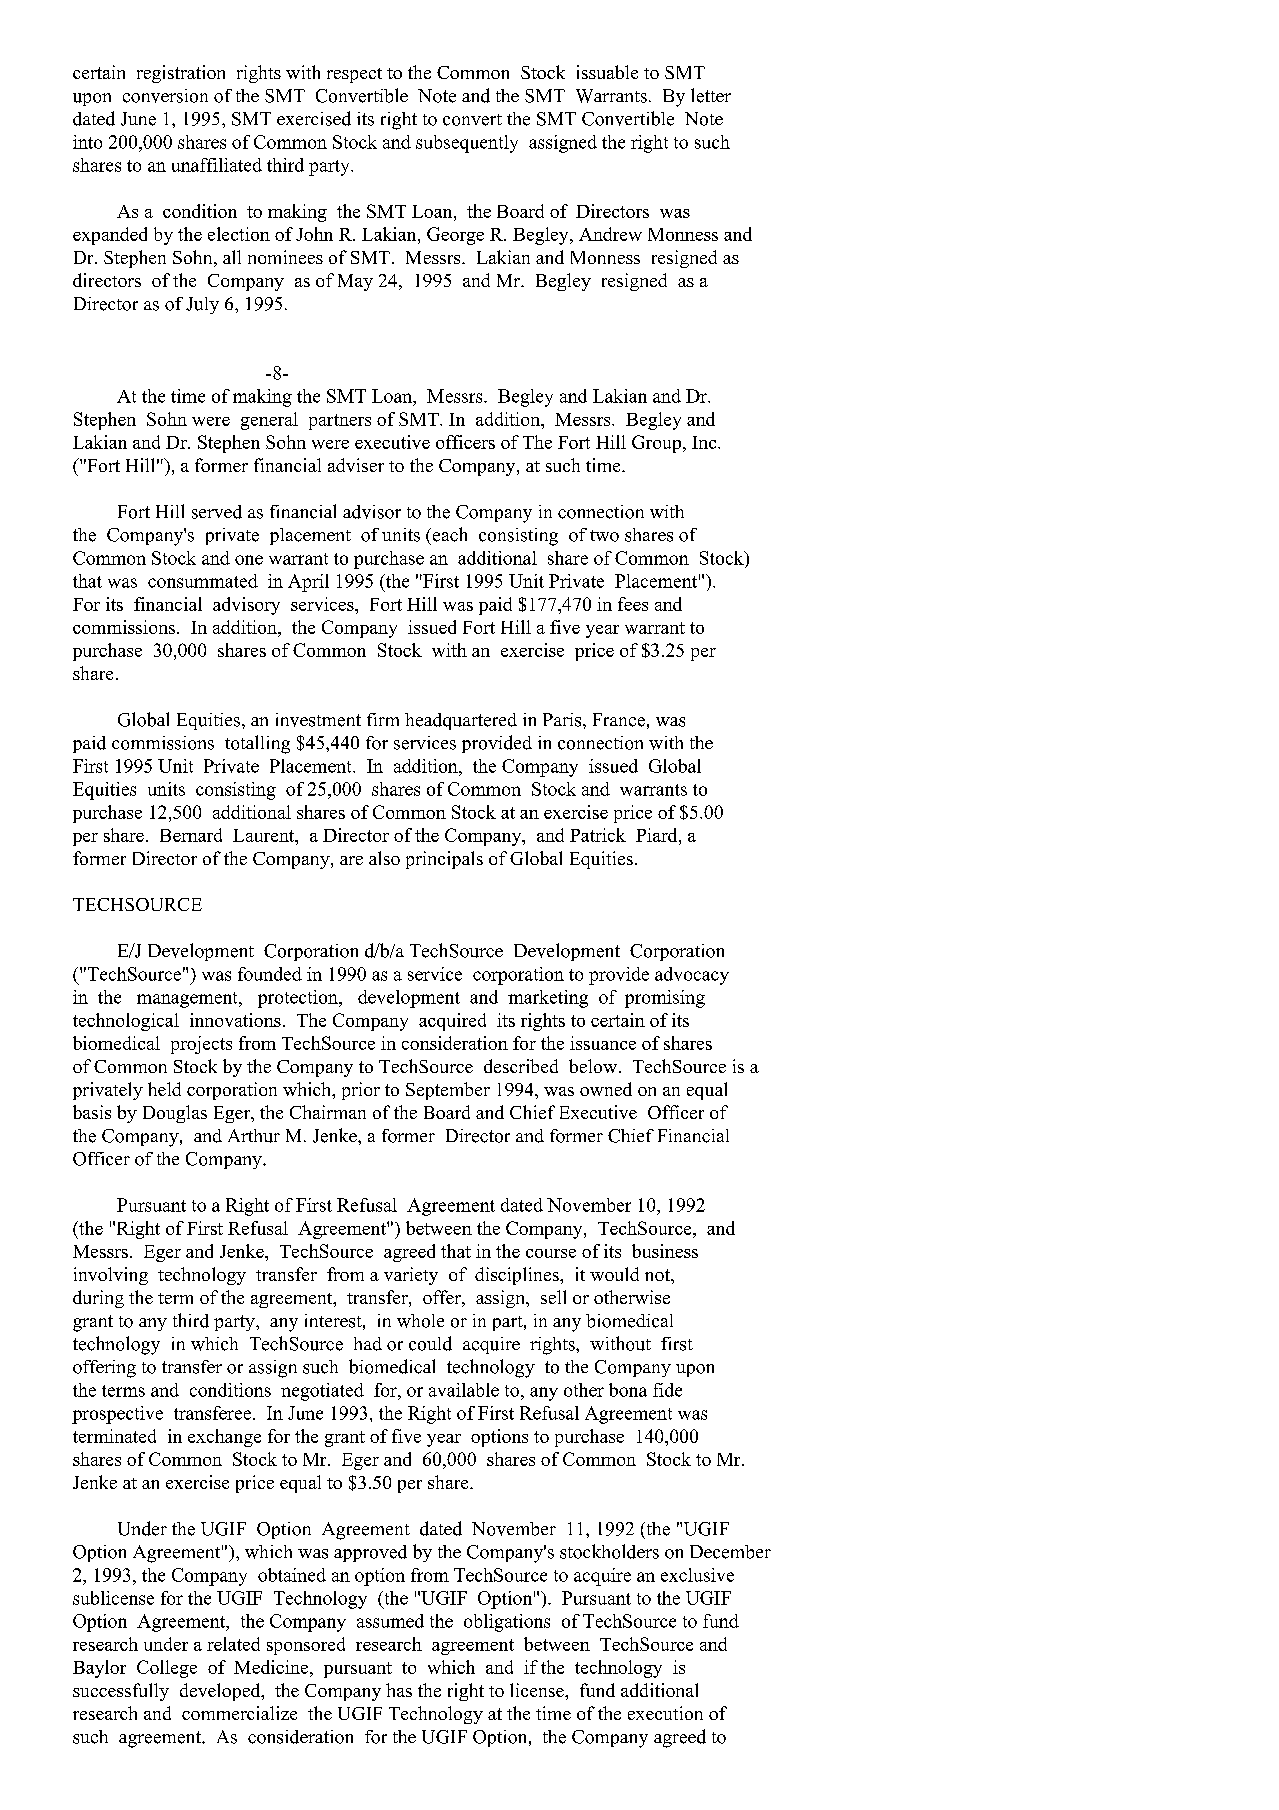 The image size is (1279, 1810). I want to click on adviser, so click(356, 465).
